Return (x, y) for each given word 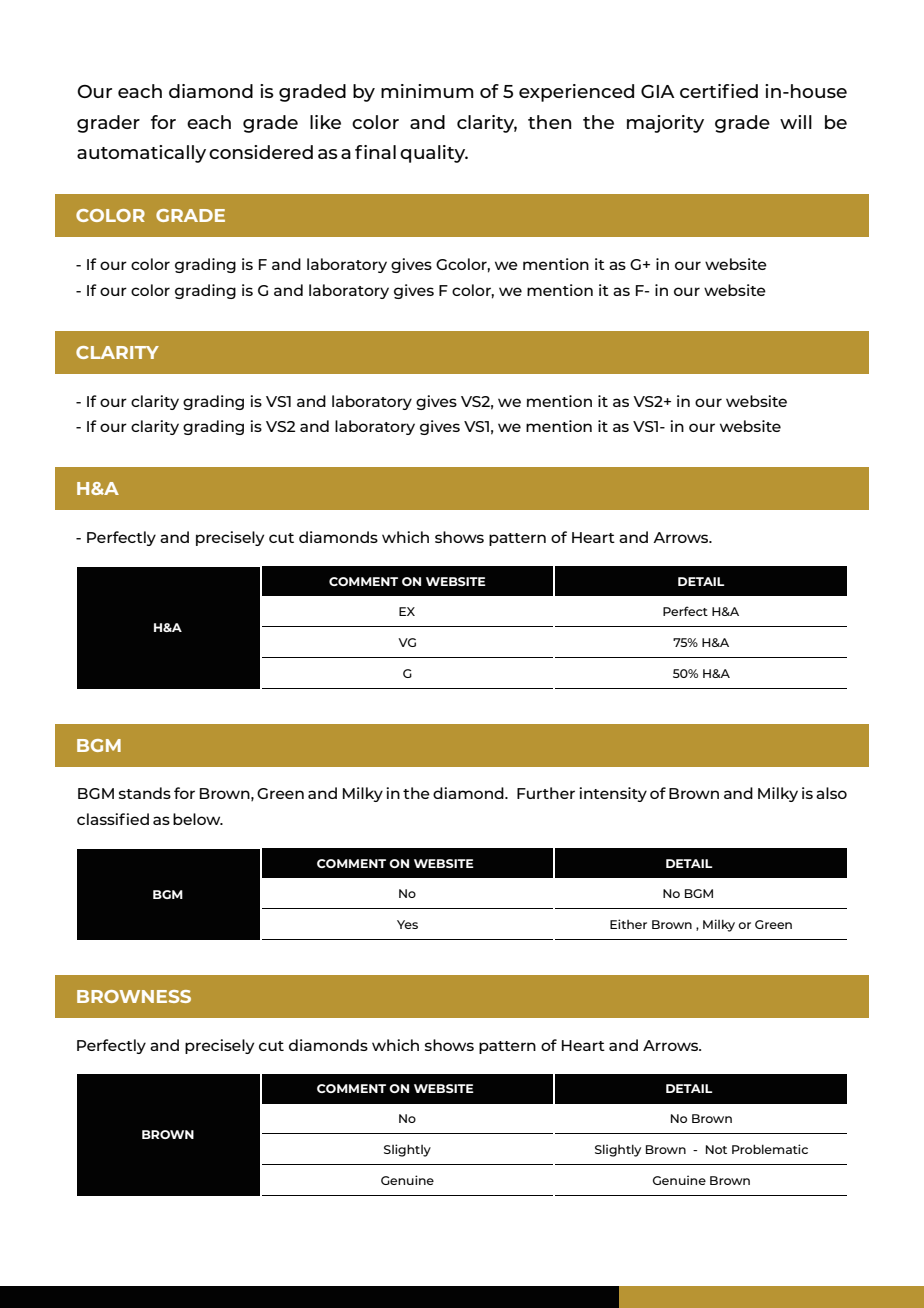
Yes (407, 924)
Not (716, 1149)
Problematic (770, 1149)
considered (261, 152)
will (796, 122)
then (549, 122)
